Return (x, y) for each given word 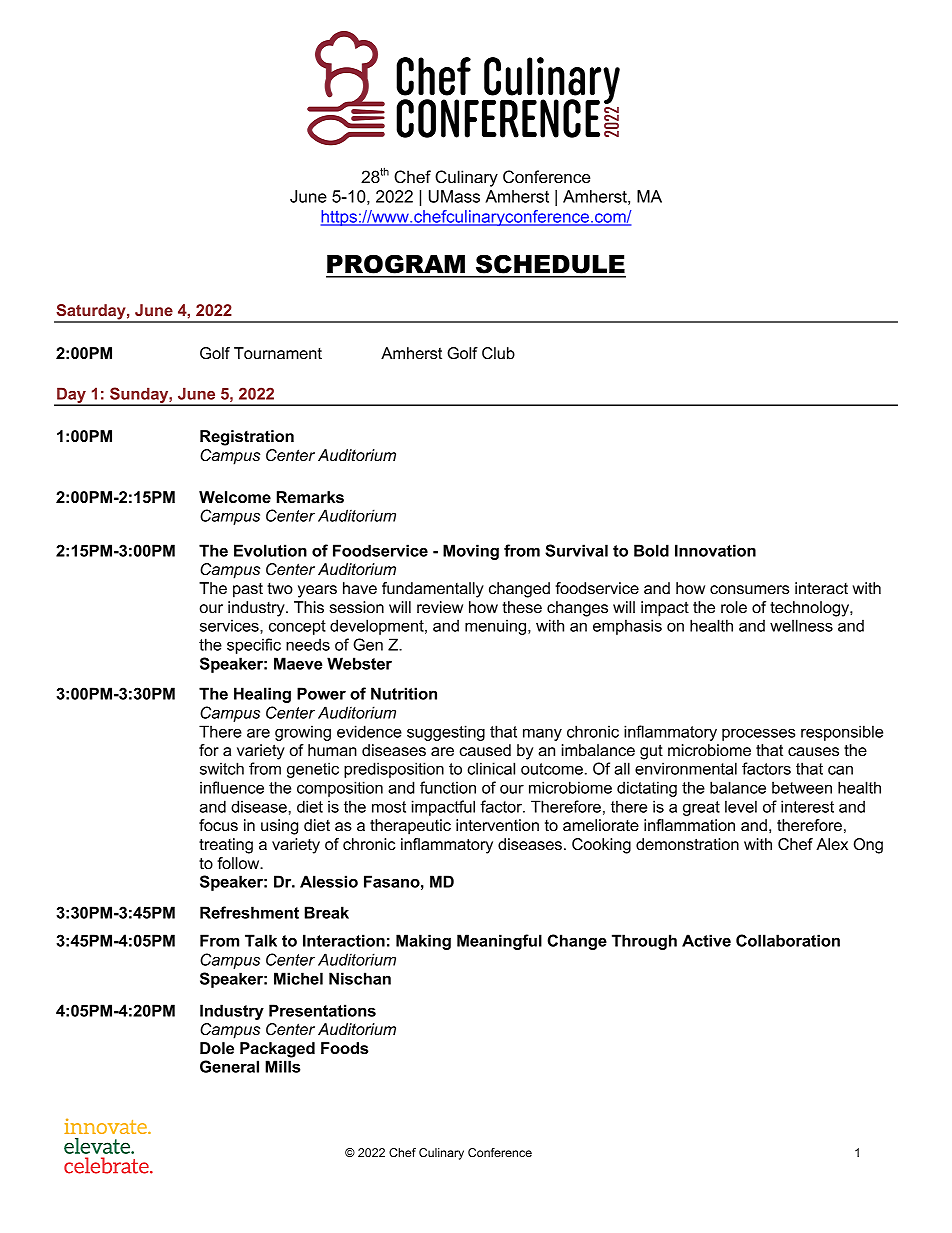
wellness (801, 625)
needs (308, 644)
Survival (576, 550)
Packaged (277, 1050)
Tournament (278, 353)
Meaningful (499, 942)
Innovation (715, 550)
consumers (749, 589)
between (802, 787)
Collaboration (788, 940)
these (522, 607)
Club (498, 353)
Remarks (310, 497)
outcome (552, 769)
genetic (313, 770)
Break (327, 912)
